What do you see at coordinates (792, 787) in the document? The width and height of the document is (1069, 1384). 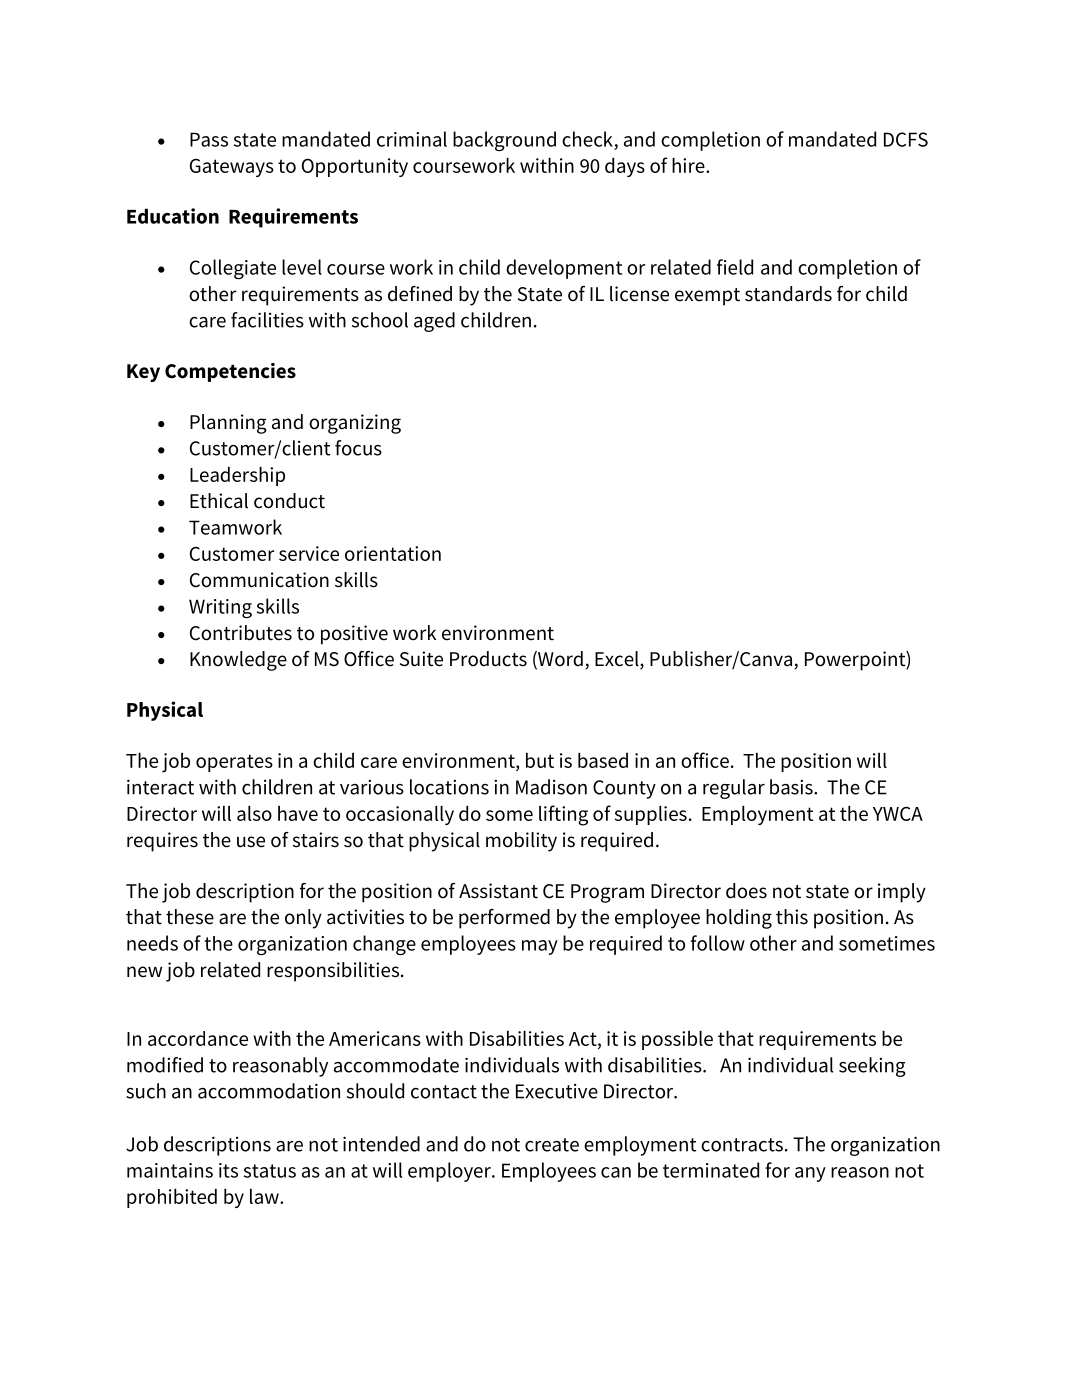 I see `basis` at bounding box center [792, 787].
